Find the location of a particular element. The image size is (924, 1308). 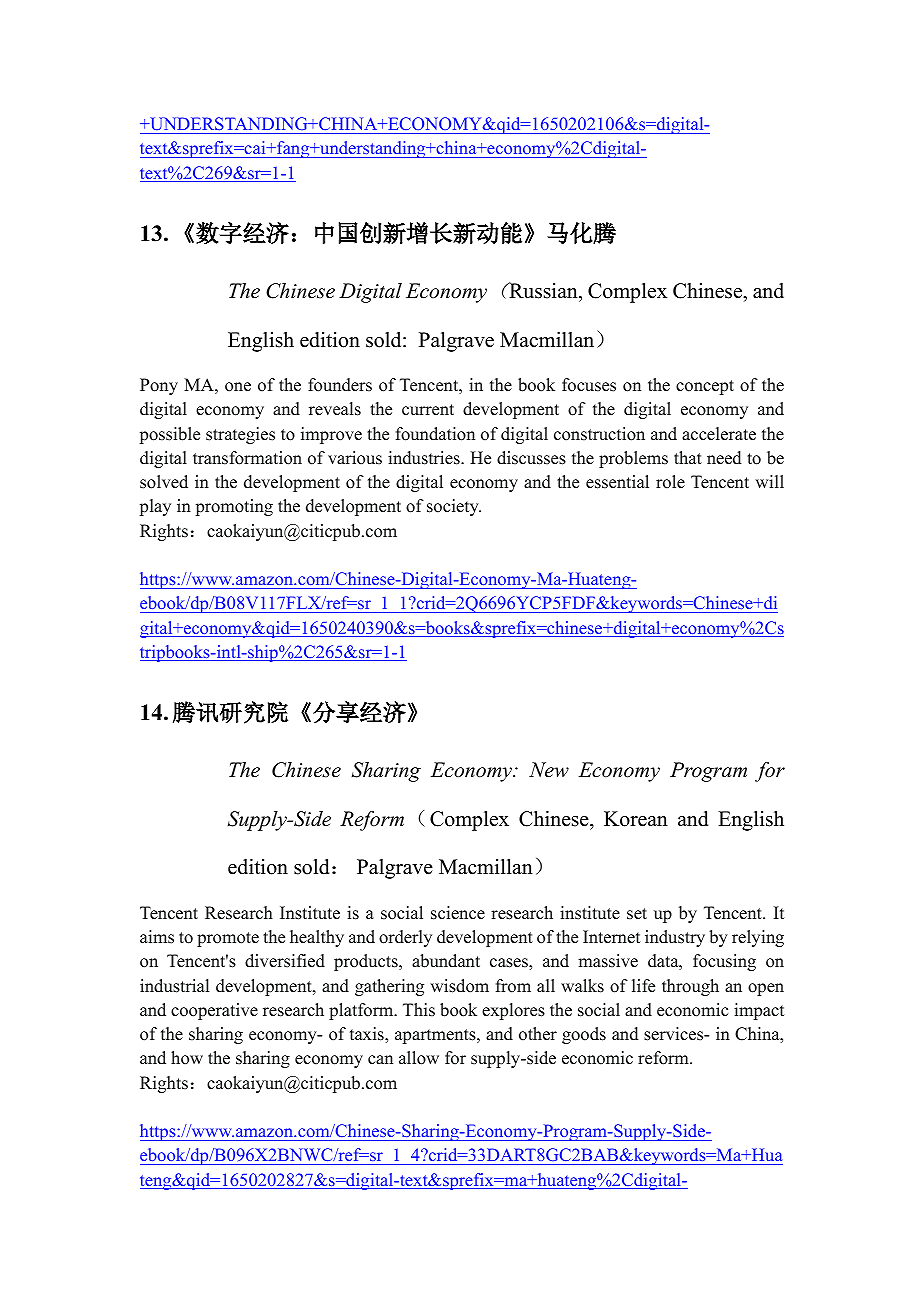

one is located at coordinates (238, 387).
